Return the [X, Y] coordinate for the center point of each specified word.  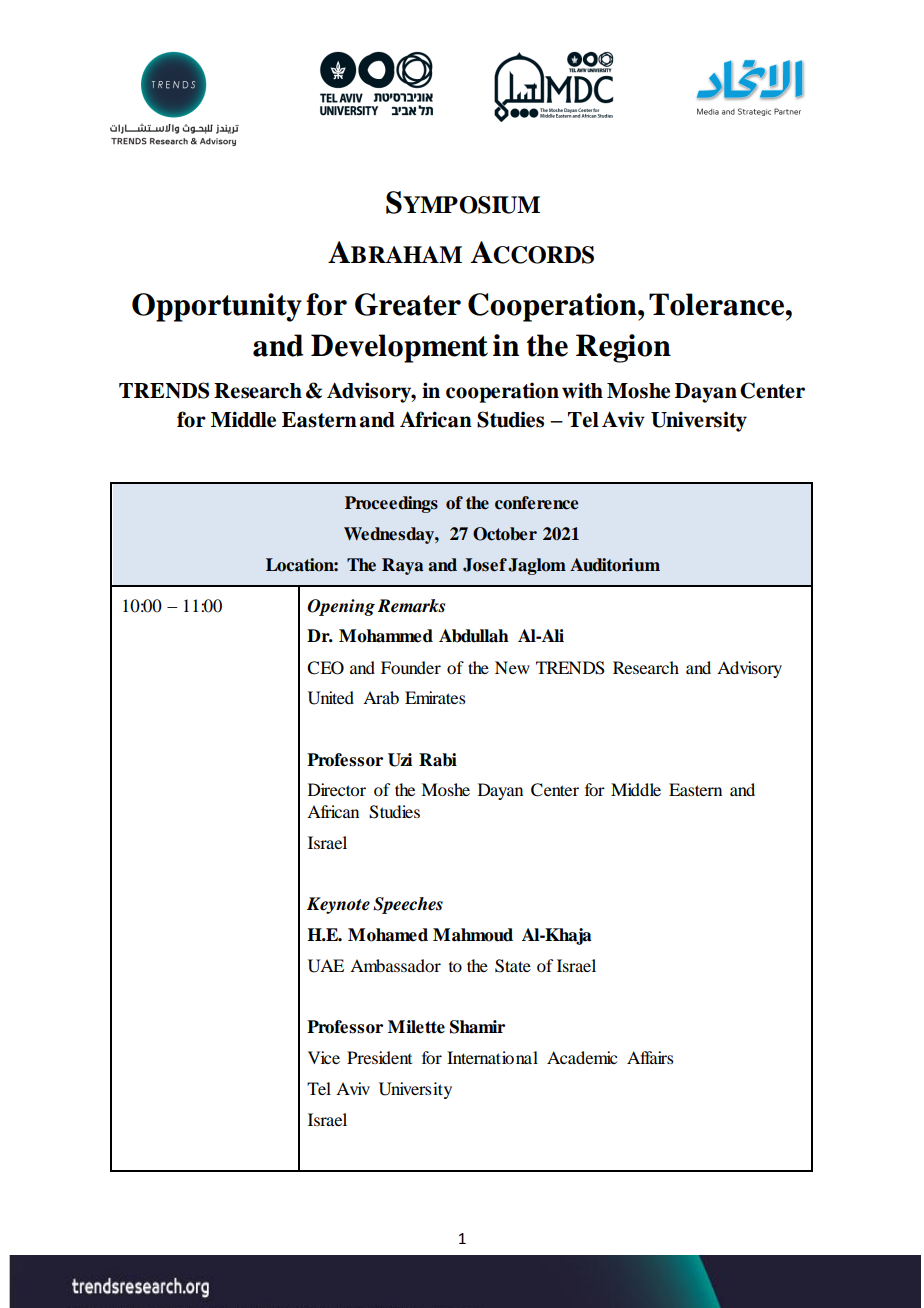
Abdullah [474, 636]
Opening [341, 607]
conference [536, 503]
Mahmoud [473, 935]
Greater [408, 304]
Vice [324, 1057]
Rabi [438, 760]
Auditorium [615, 565]
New [512, 667]
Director [337, 789]
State [513, 966]
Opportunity [217, 307]
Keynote [338, 905]
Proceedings [391, 504]
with [582, 390]
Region [623, 348]
